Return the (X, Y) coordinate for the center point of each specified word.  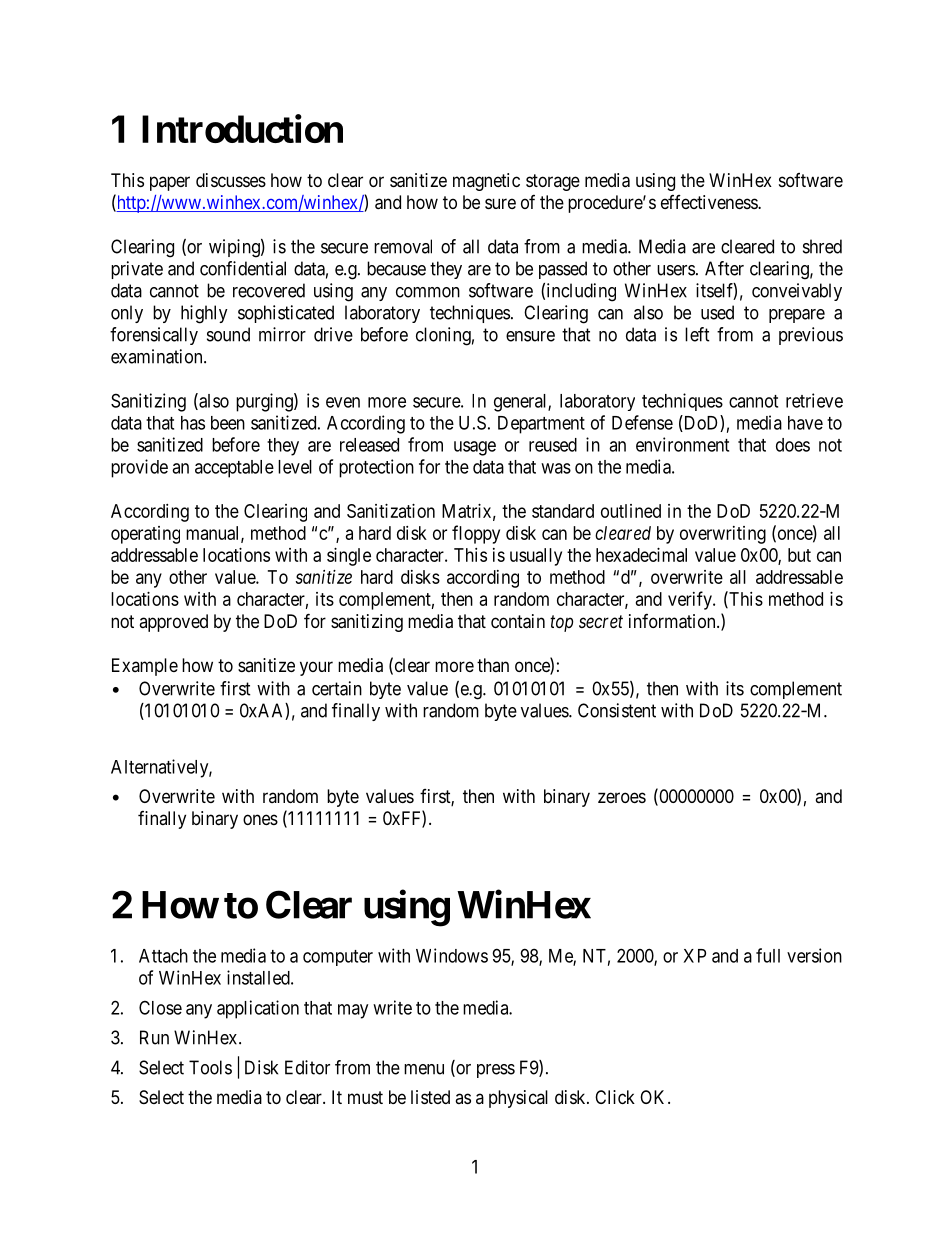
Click (615, 1097)
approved (173, 623)
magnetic (486, 182)
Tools (210, 1067)
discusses (231, 180)
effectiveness (710, 202)
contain (518, 621)
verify (691, 600)
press (496, 1071)
